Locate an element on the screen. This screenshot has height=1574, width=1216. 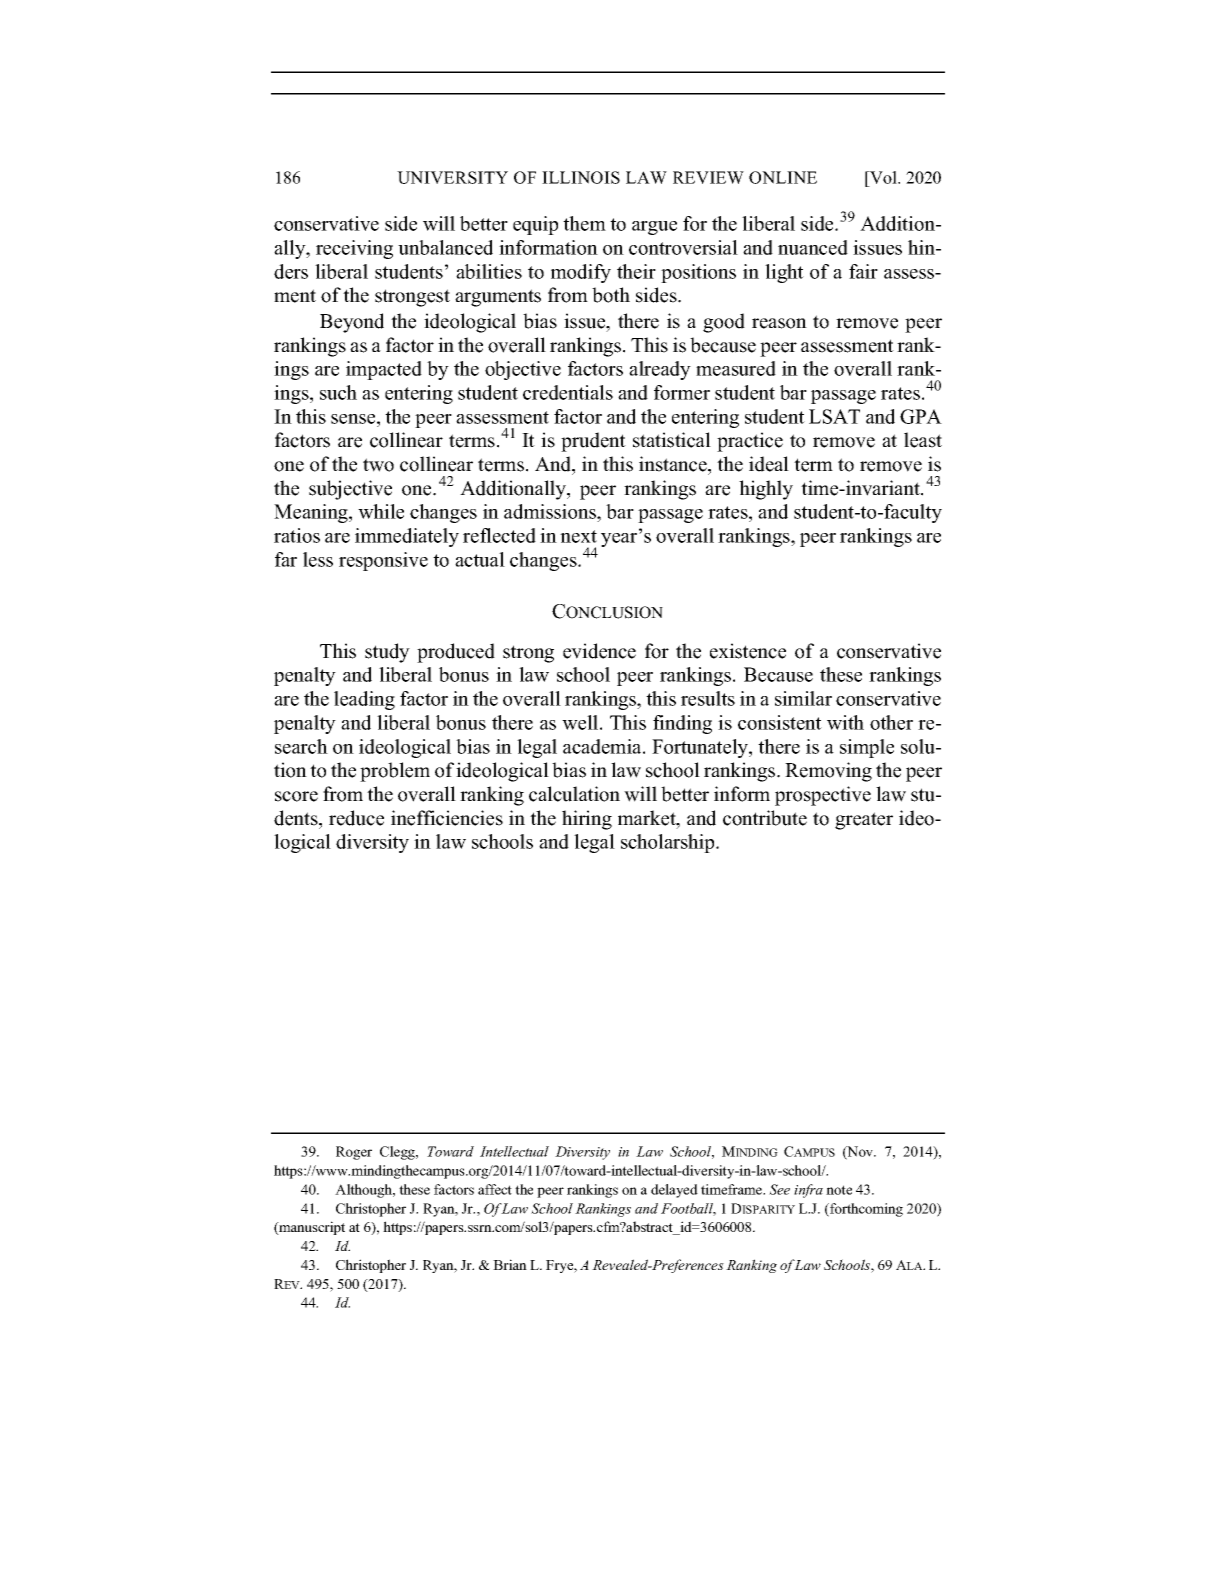
finding is located at coordinates (682, 724).
